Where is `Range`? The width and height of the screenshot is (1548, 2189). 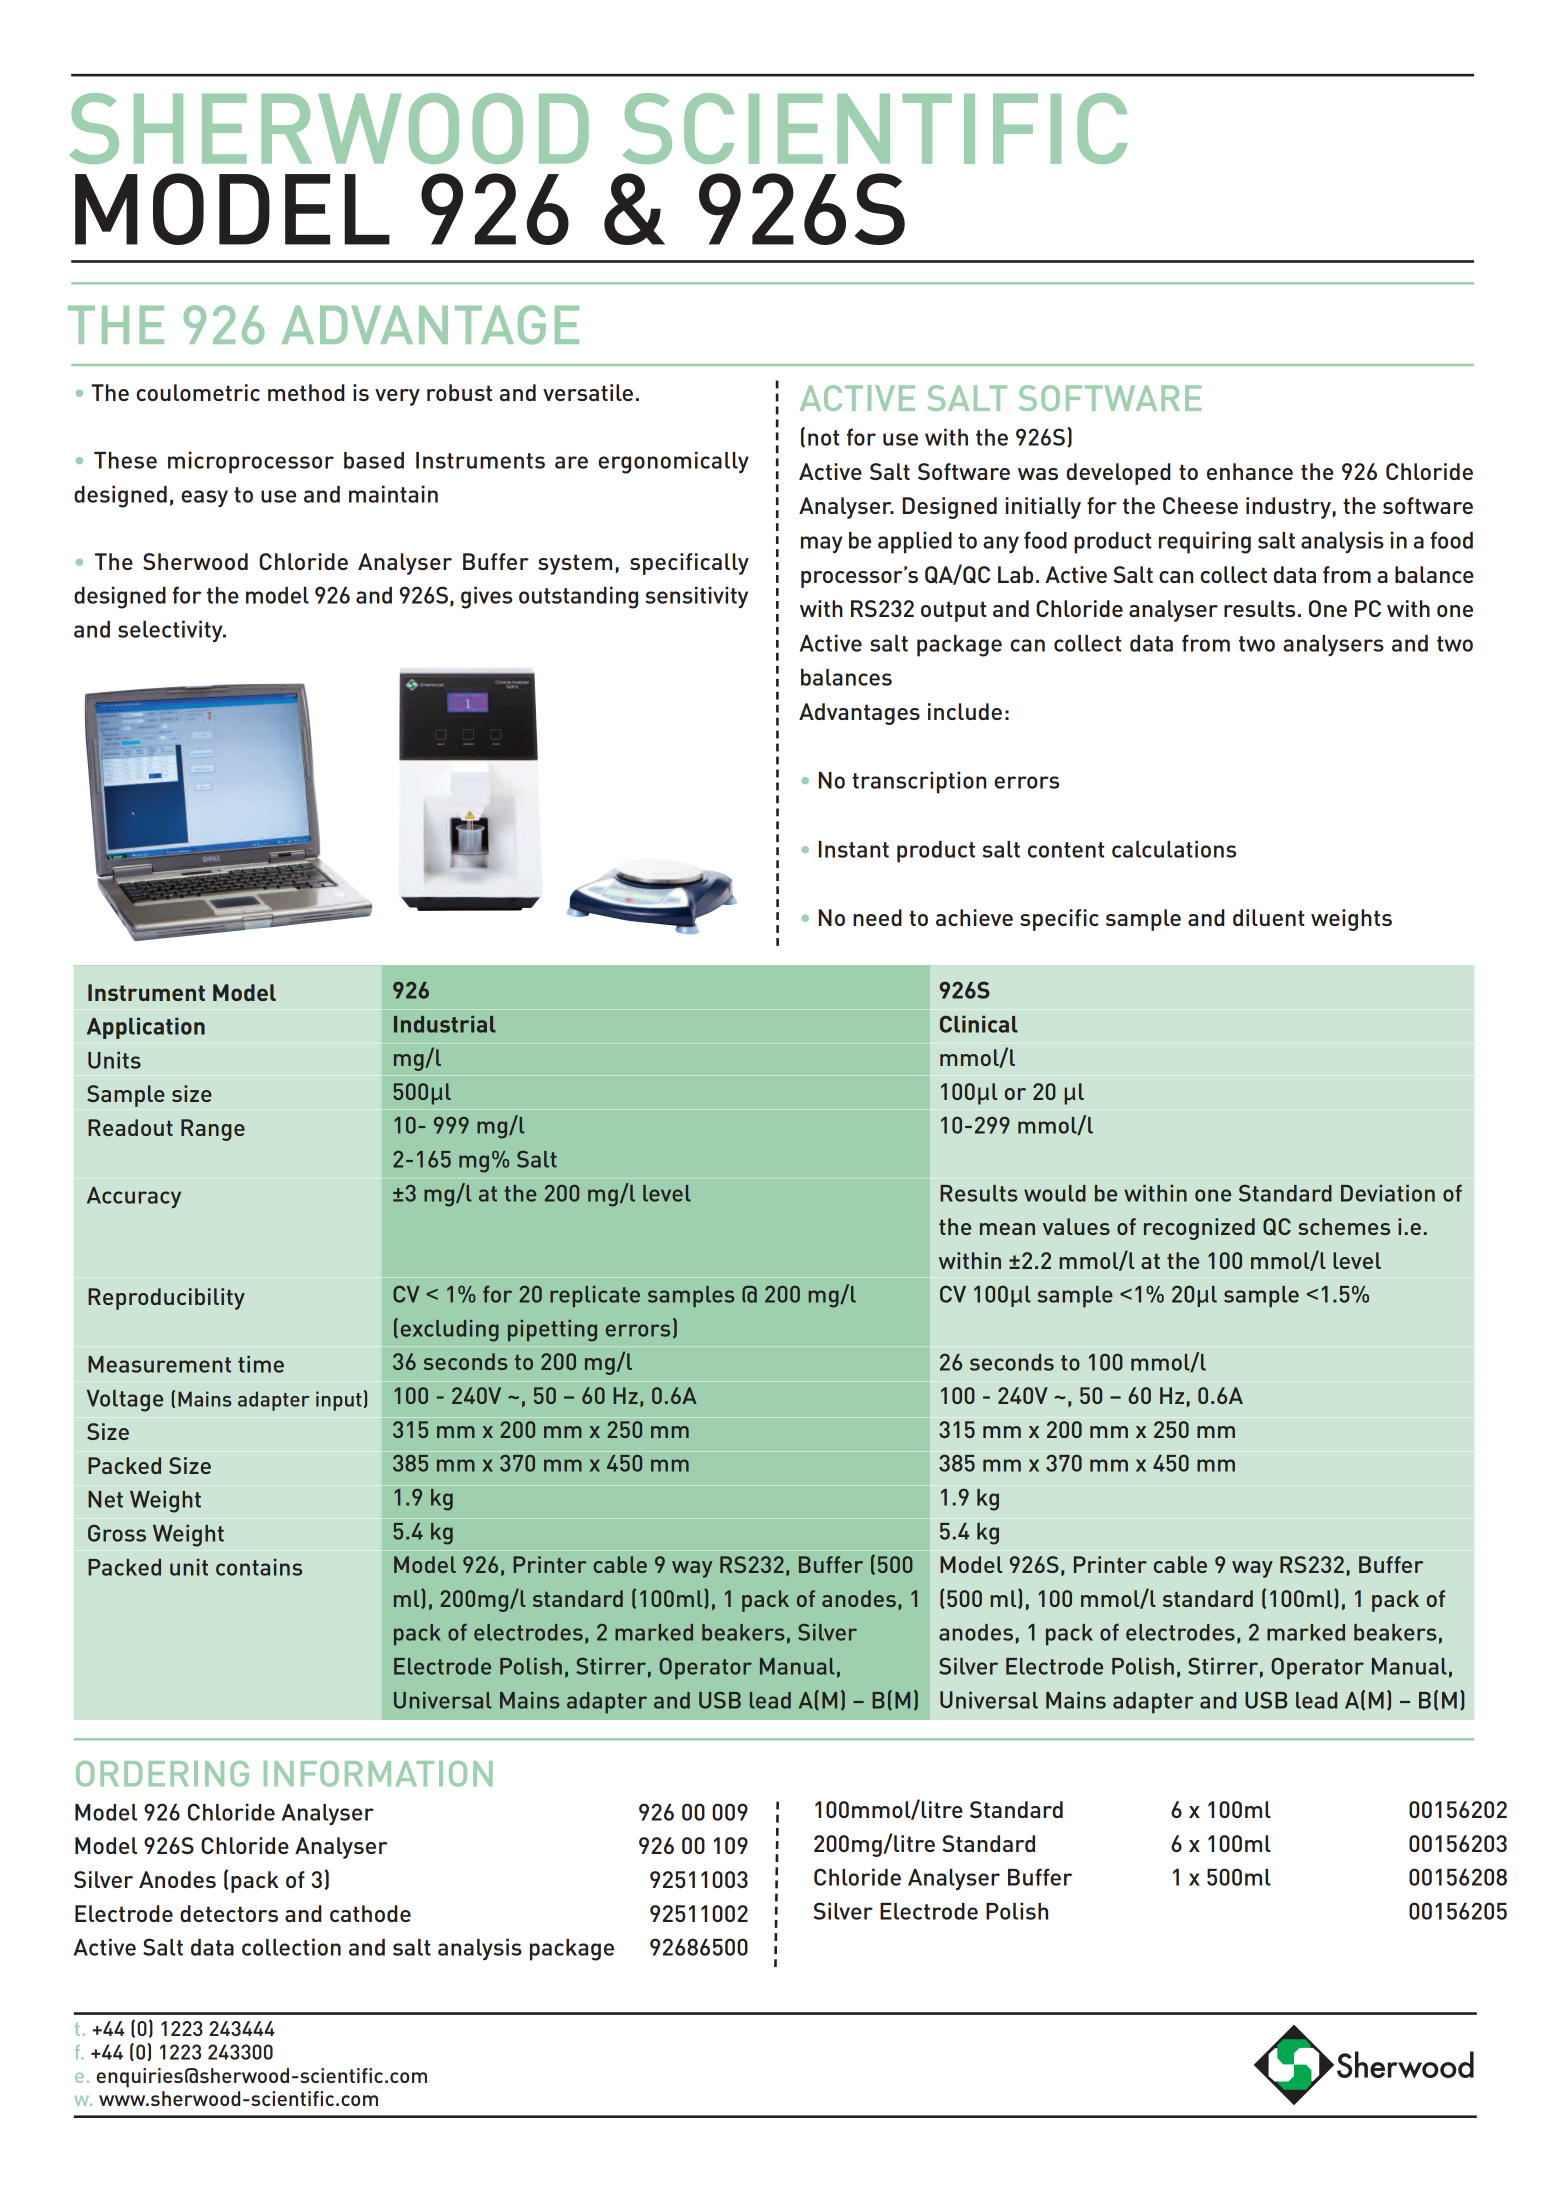
Range is located at coordinates (213, 1130).
